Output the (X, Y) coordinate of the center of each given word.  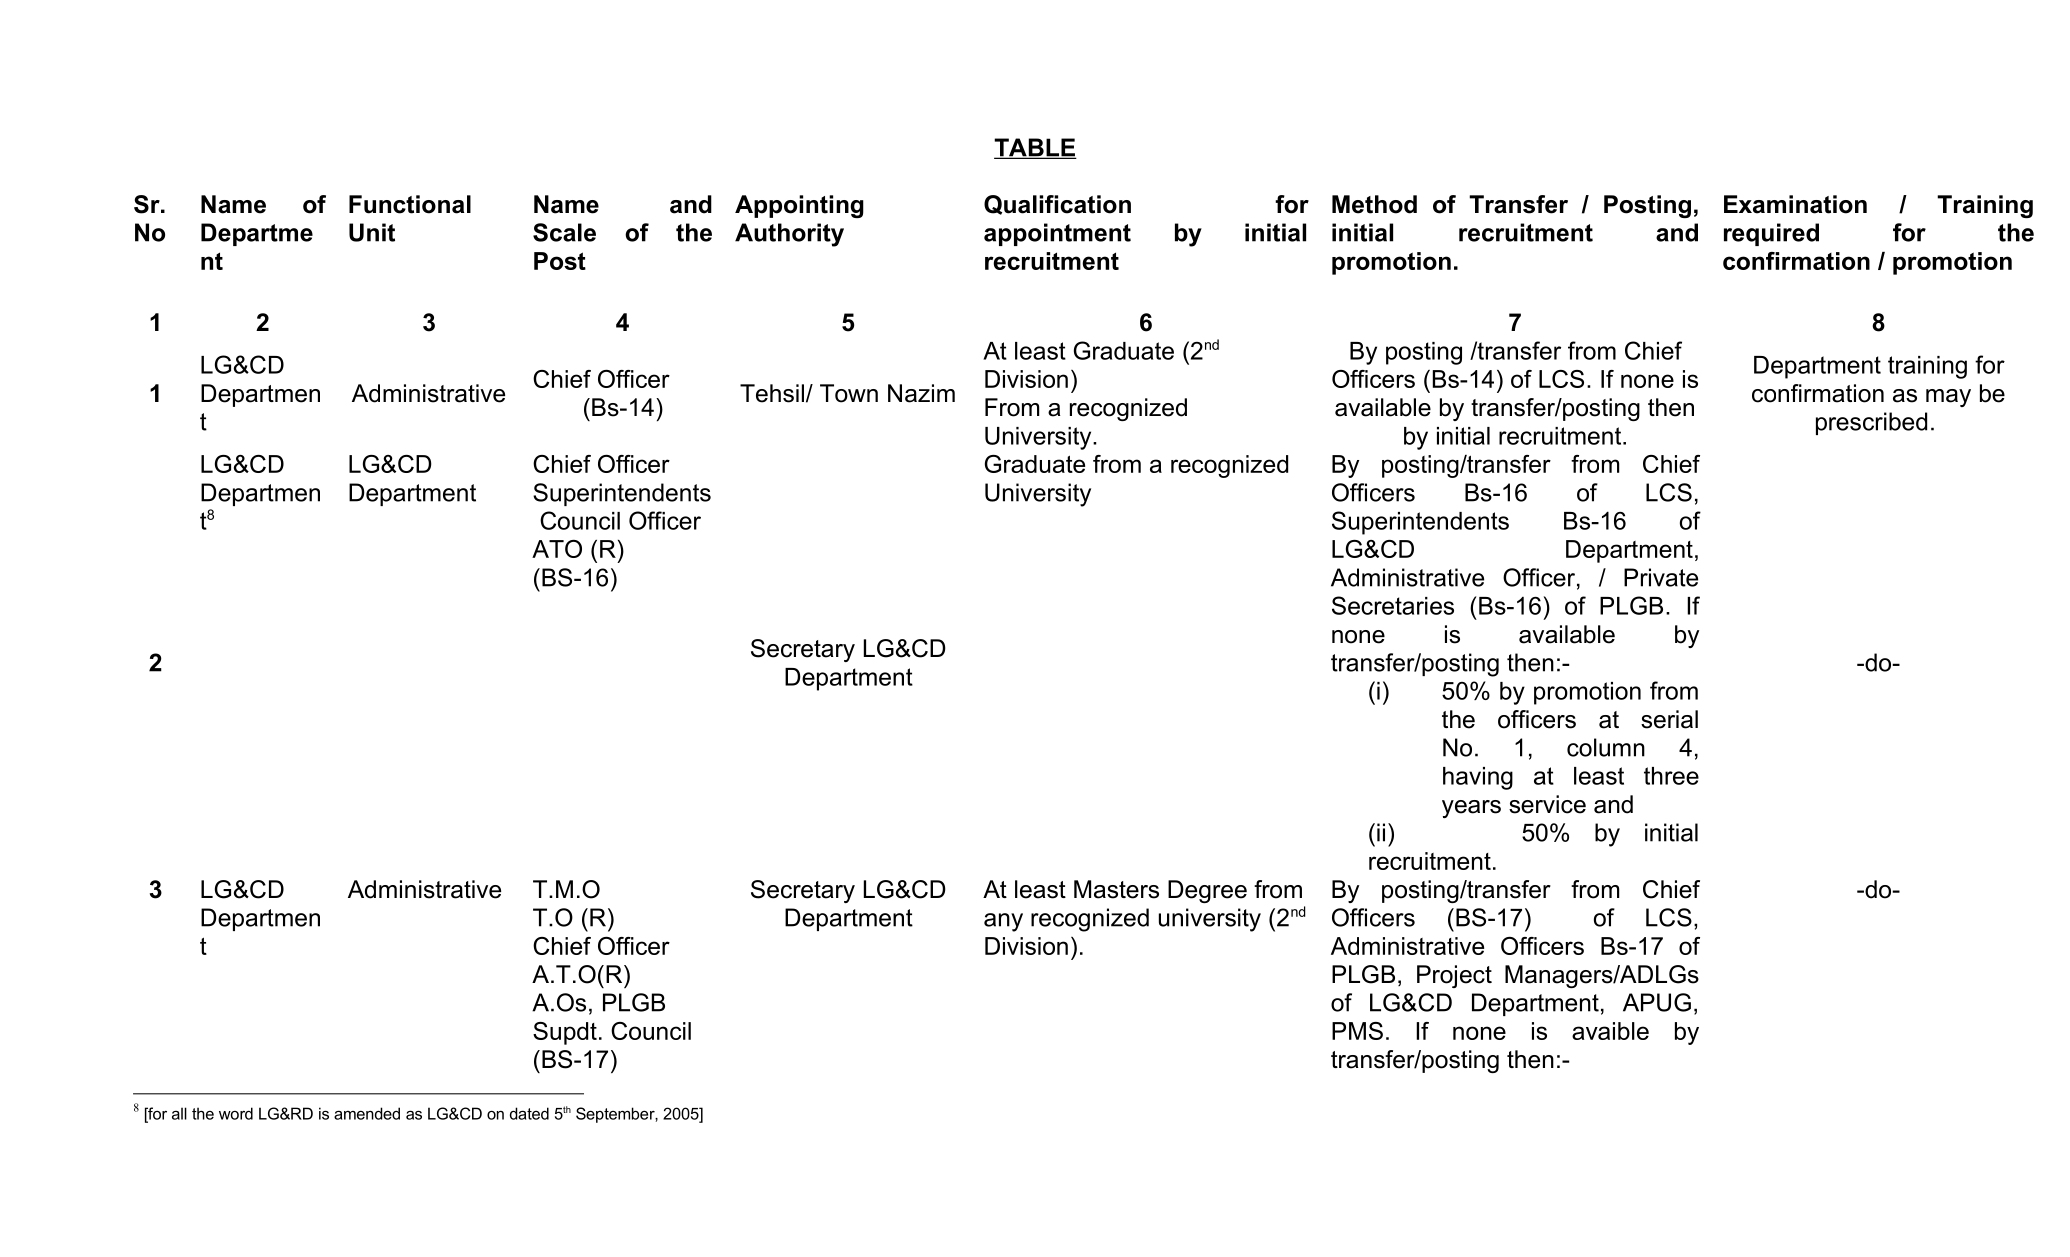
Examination (1795, 204)
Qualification (1057, 205)
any (1003, 922)
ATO (557, 549)
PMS (1357, 1031)
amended (367, 1113)
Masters (1116, 889)
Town (849, 393)
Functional (410, 204)
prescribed (1871, 423)
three (1671, 776)
